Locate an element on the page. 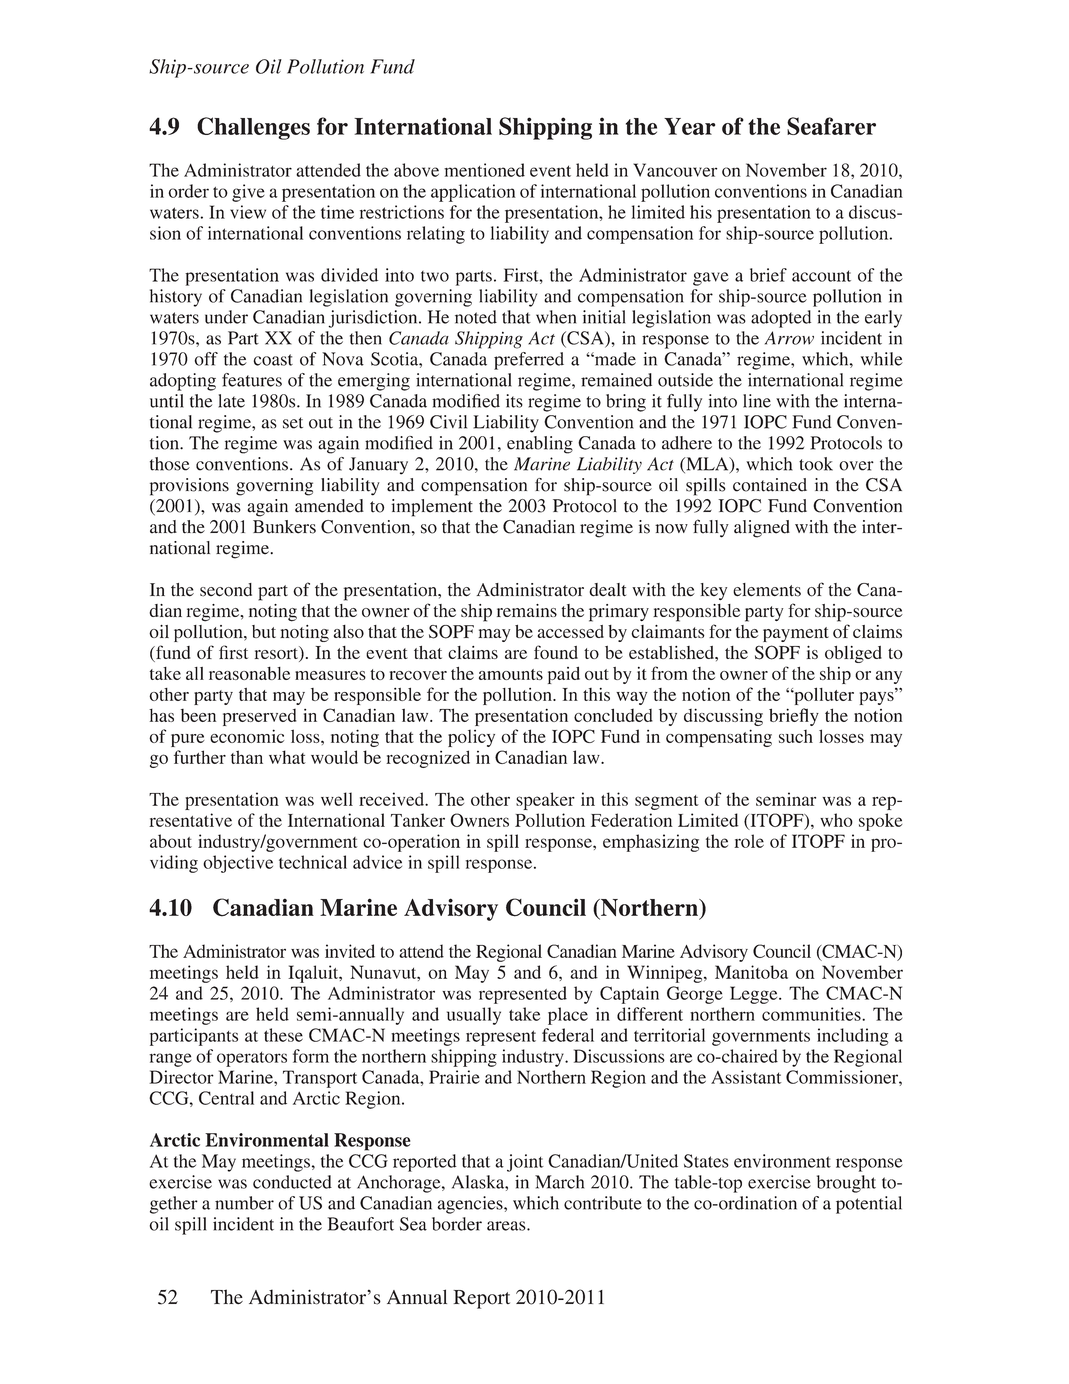  above is located at coordinates (416, 170).
